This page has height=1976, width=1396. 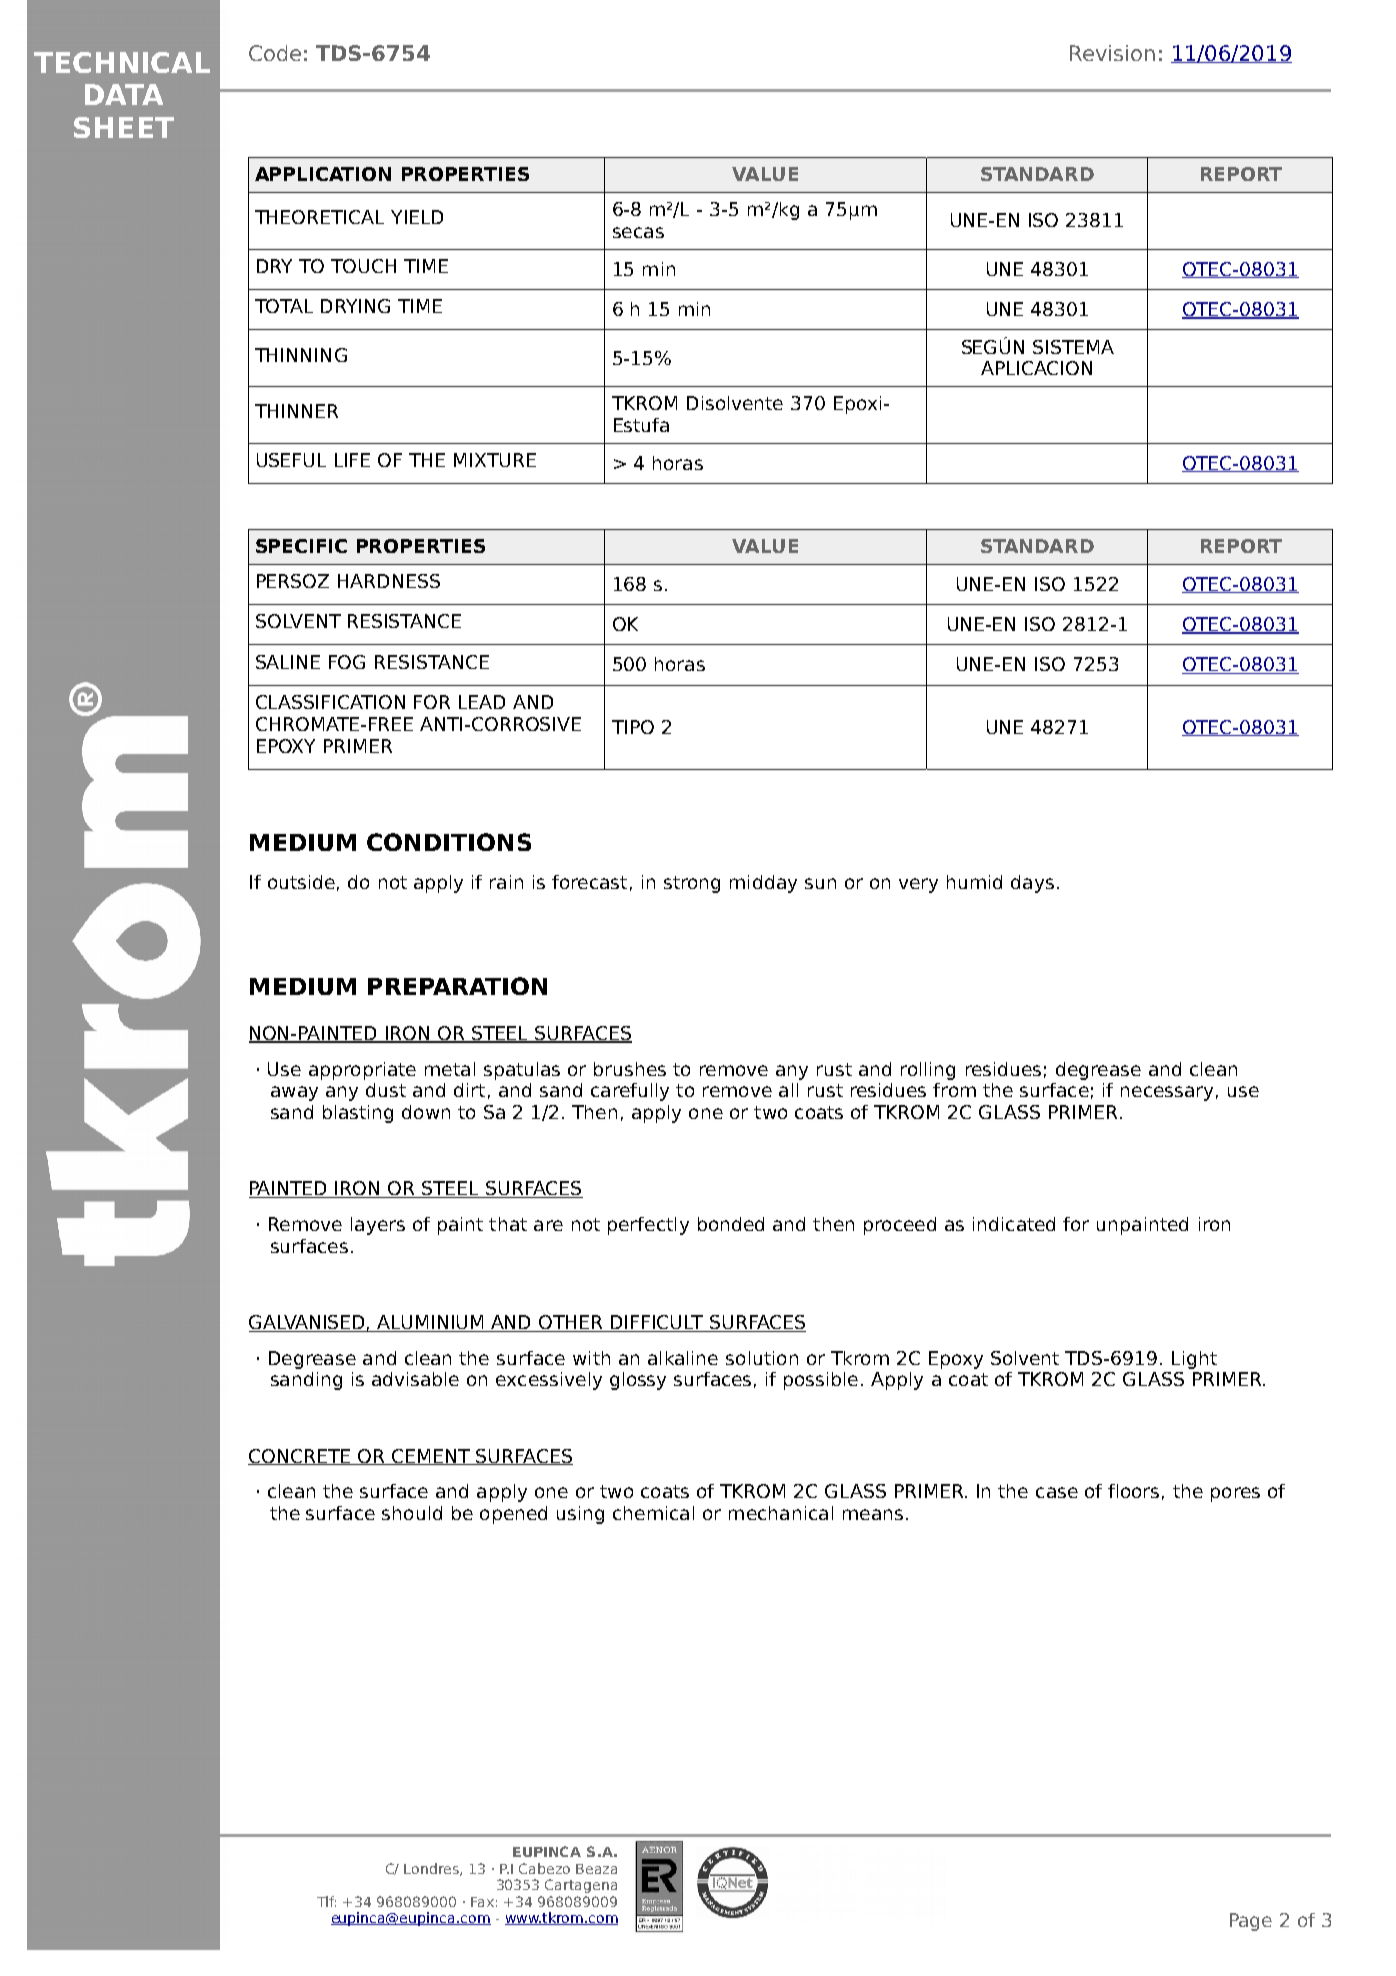 What do you see at coordinates (275, 53) in the page?
I see `Code` at bounding box center [275, 53].
